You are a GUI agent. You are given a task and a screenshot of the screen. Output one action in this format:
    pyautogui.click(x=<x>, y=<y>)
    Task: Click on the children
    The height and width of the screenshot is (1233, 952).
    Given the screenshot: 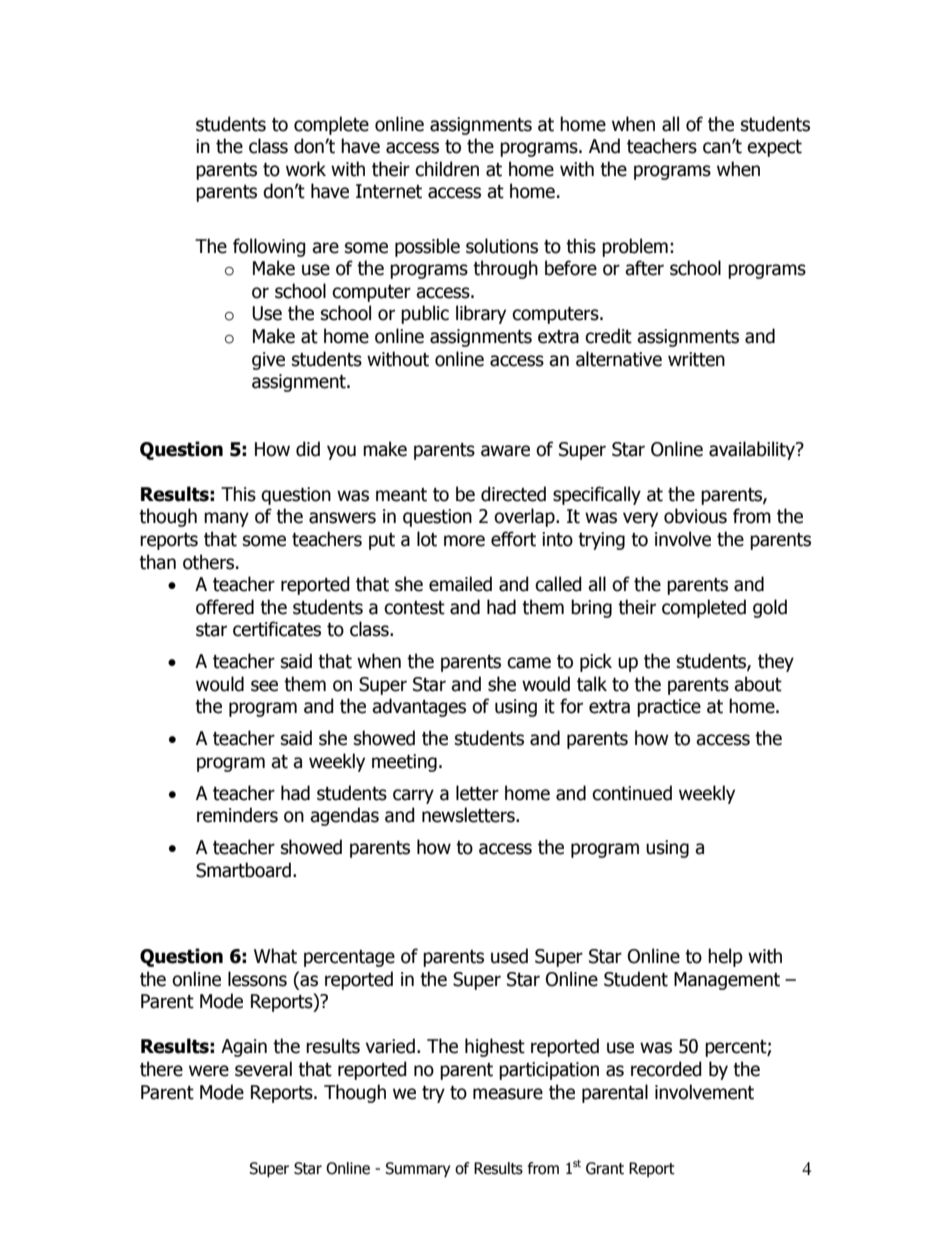 What is the action you would take?
    pyautogui.click(x=447, y=169)
